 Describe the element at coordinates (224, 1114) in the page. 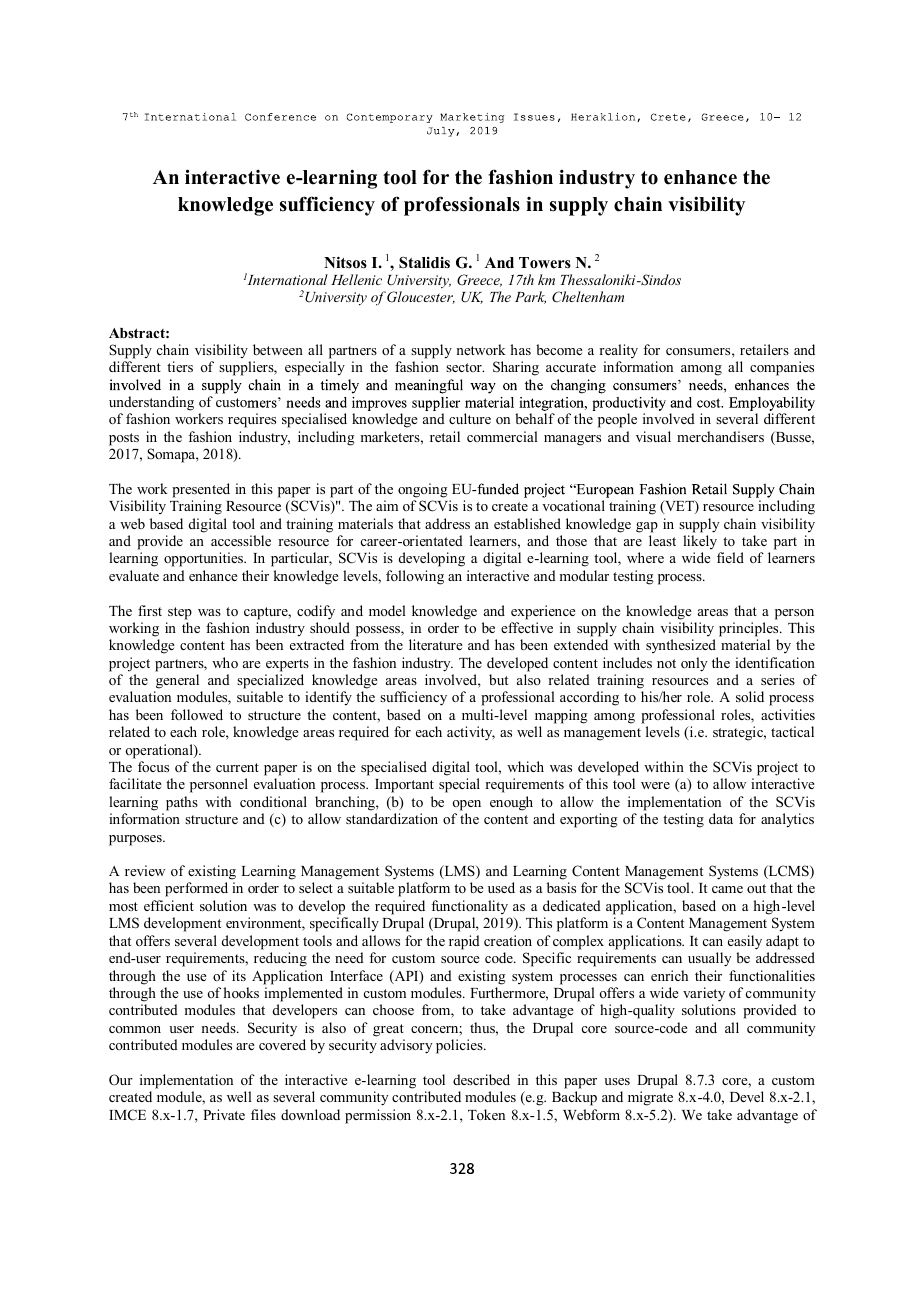

I see `Private` at that location.
